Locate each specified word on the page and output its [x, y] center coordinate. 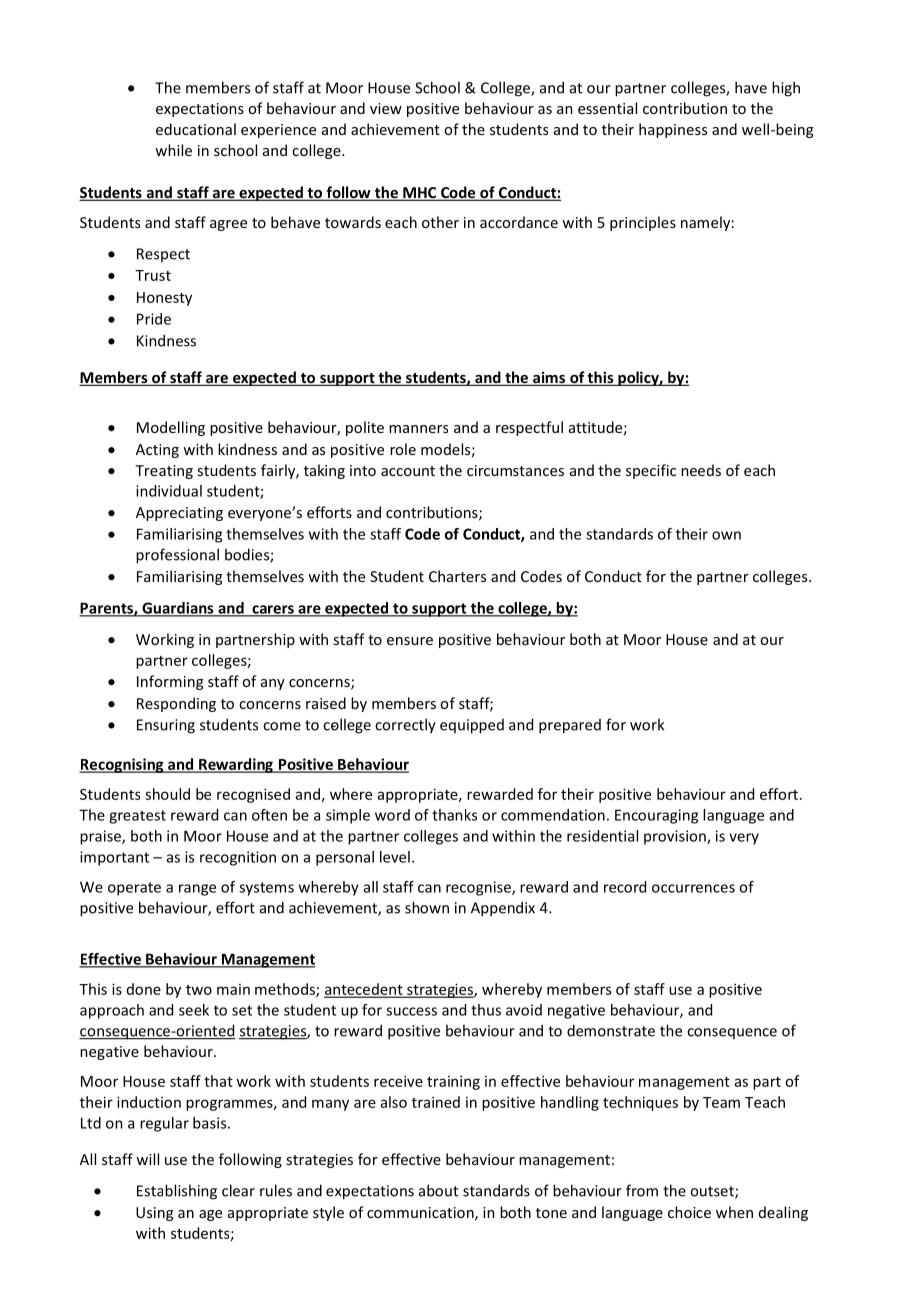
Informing [170, 682]
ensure [410, 641]
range [197, 890]
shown [427, 907]
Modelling [171, 428]
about [438, 1190]
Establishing [177, 1192]
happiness [673, 130]
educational [196, 129]
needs [701, 470]
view [386, 108]
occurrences [693, 888]
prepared [570, 726]
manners [418, 429]
